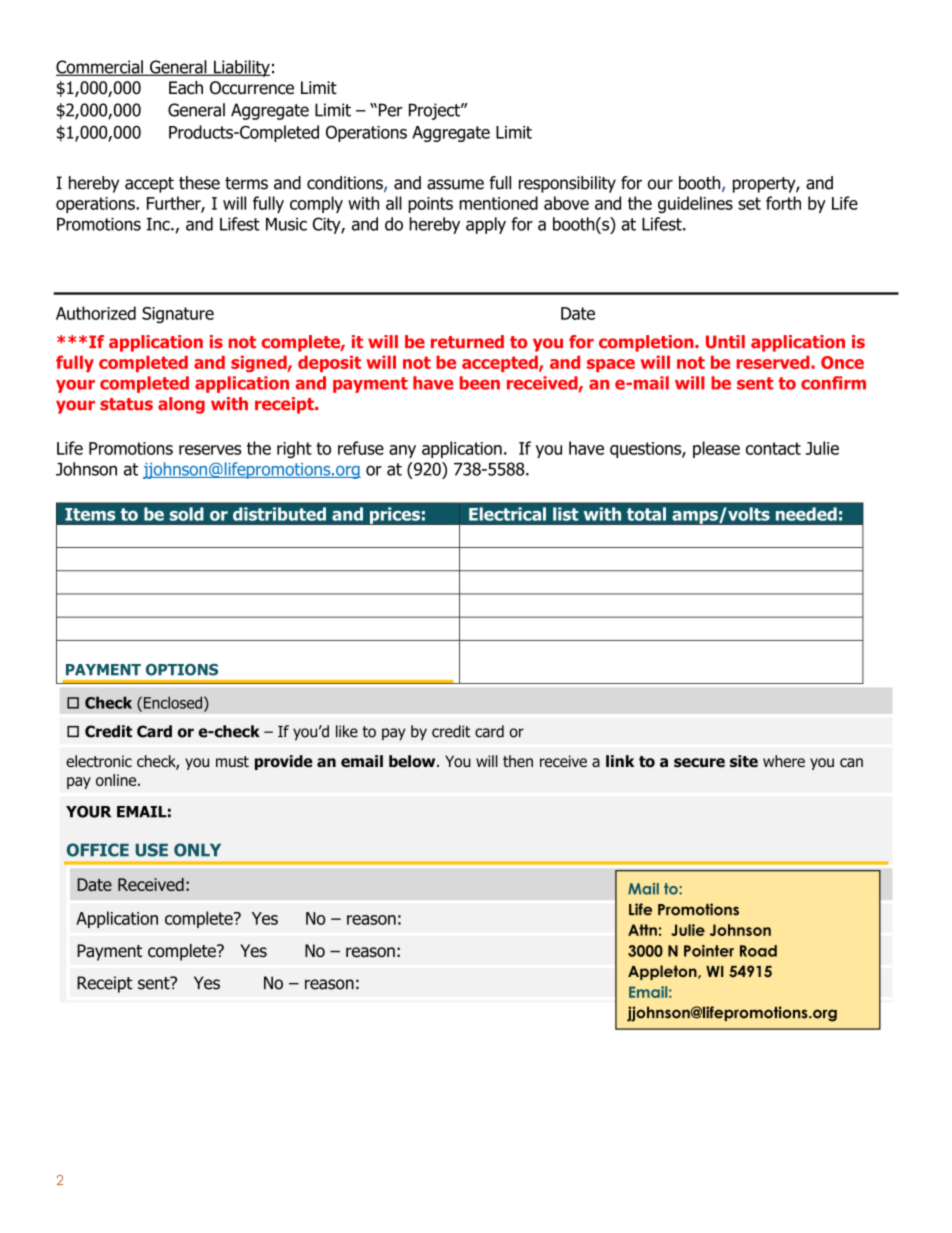 The height and width of the screenshot is (1233, 952). What do you see at coordinates (186, 88) in the screenshot?
I see `Each` at bounding box center [186, 88].
